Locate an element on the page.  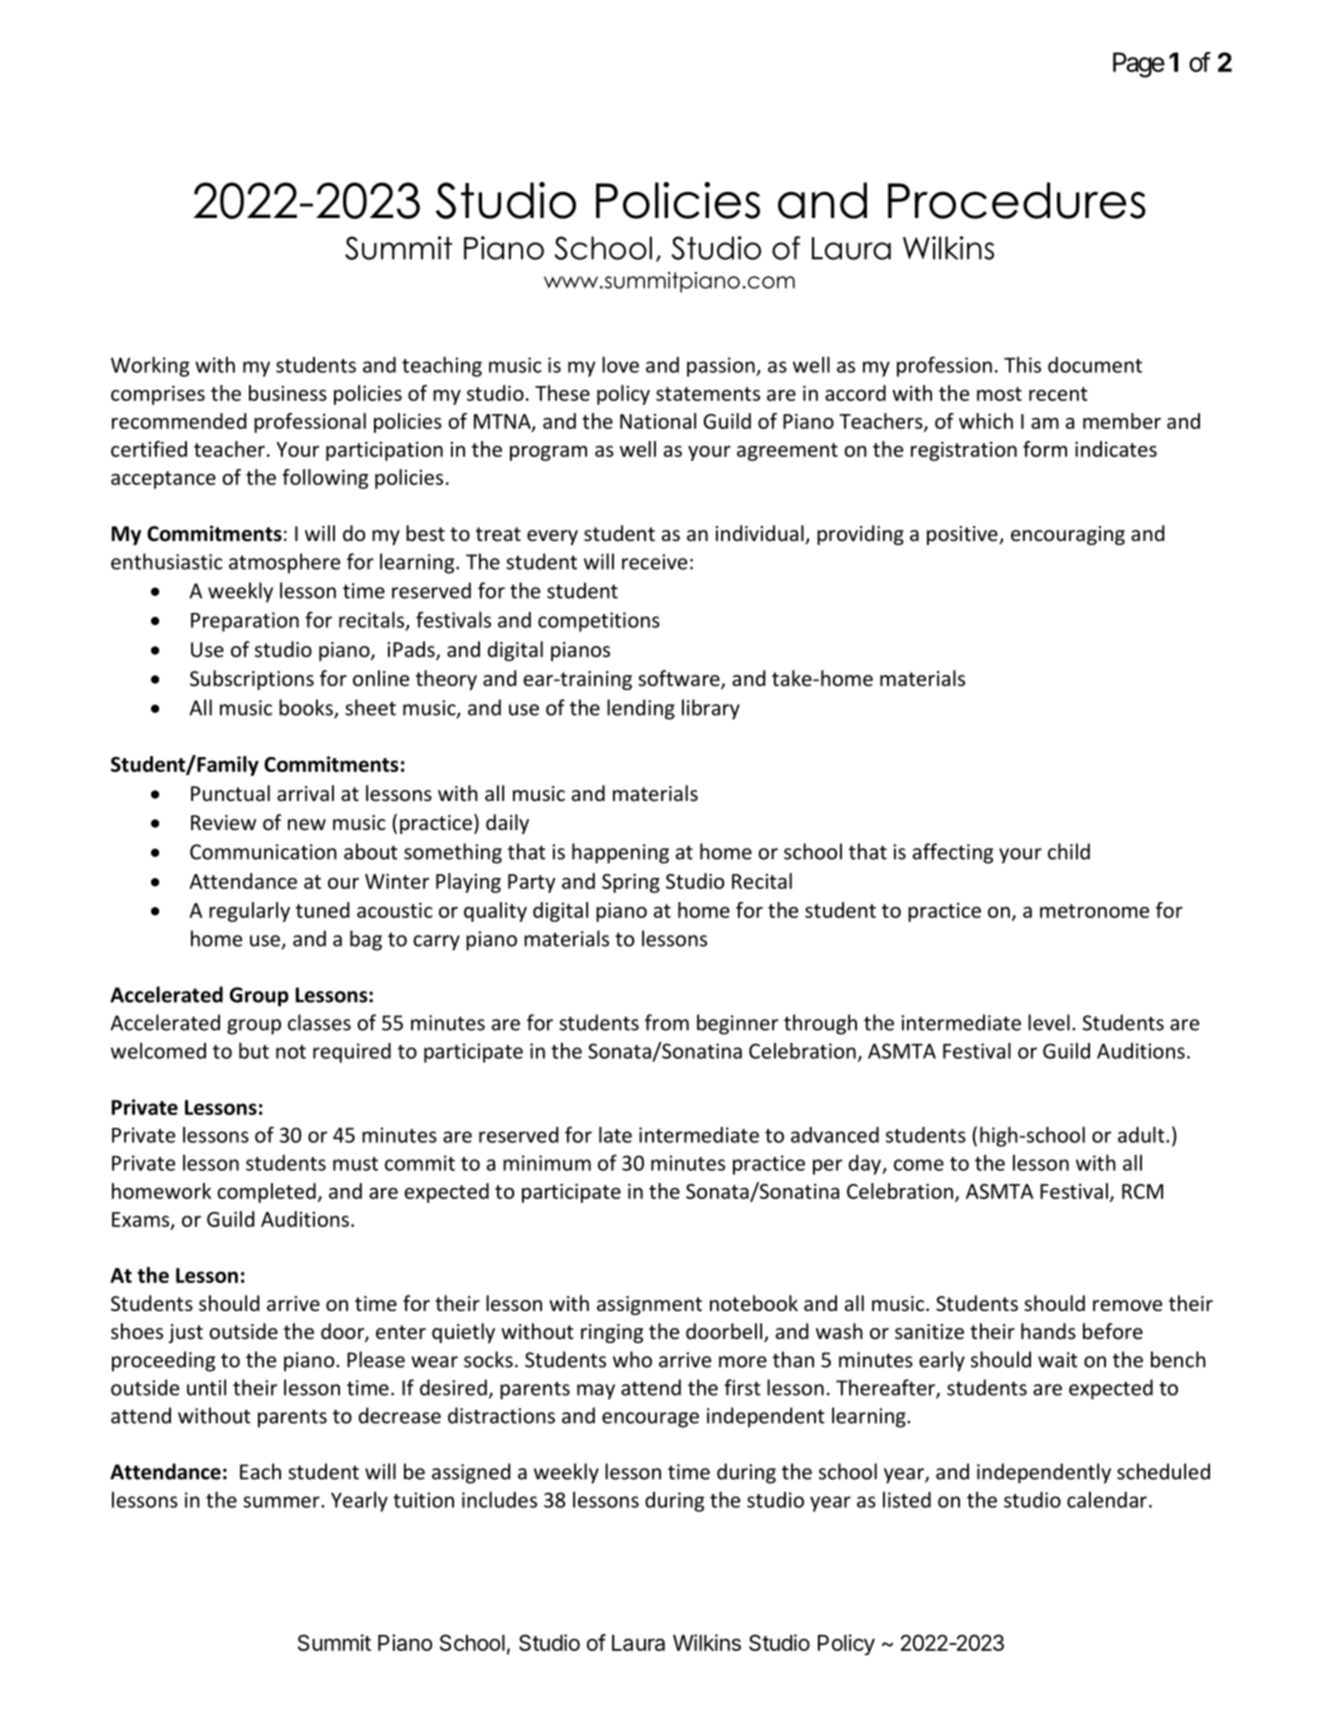
love is located at coordinates (620, 364).
